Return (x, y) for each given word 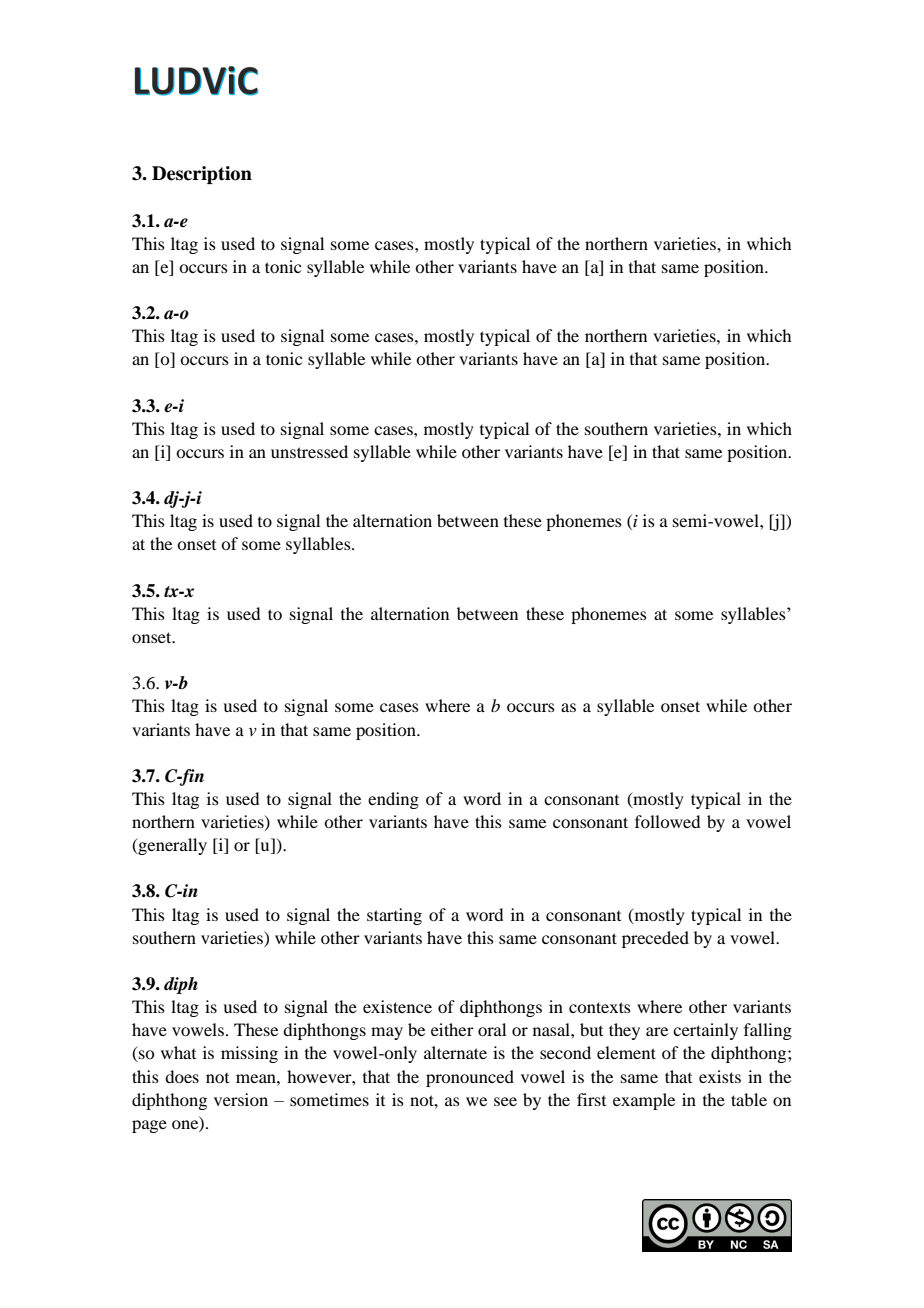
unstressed (309, 451)
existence (397, 1006)
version (241, 1099)
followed (667, 821)
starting (394, 916)
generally (171, 846)
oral (492, 1029)
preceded (655, 939)
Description (202, 175)
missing (249, 1054)
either (452, 1029)
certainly (705, 1031)
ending (393, 800)
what (178, 1052)
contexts (600, 1007)
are (657, 1031)
